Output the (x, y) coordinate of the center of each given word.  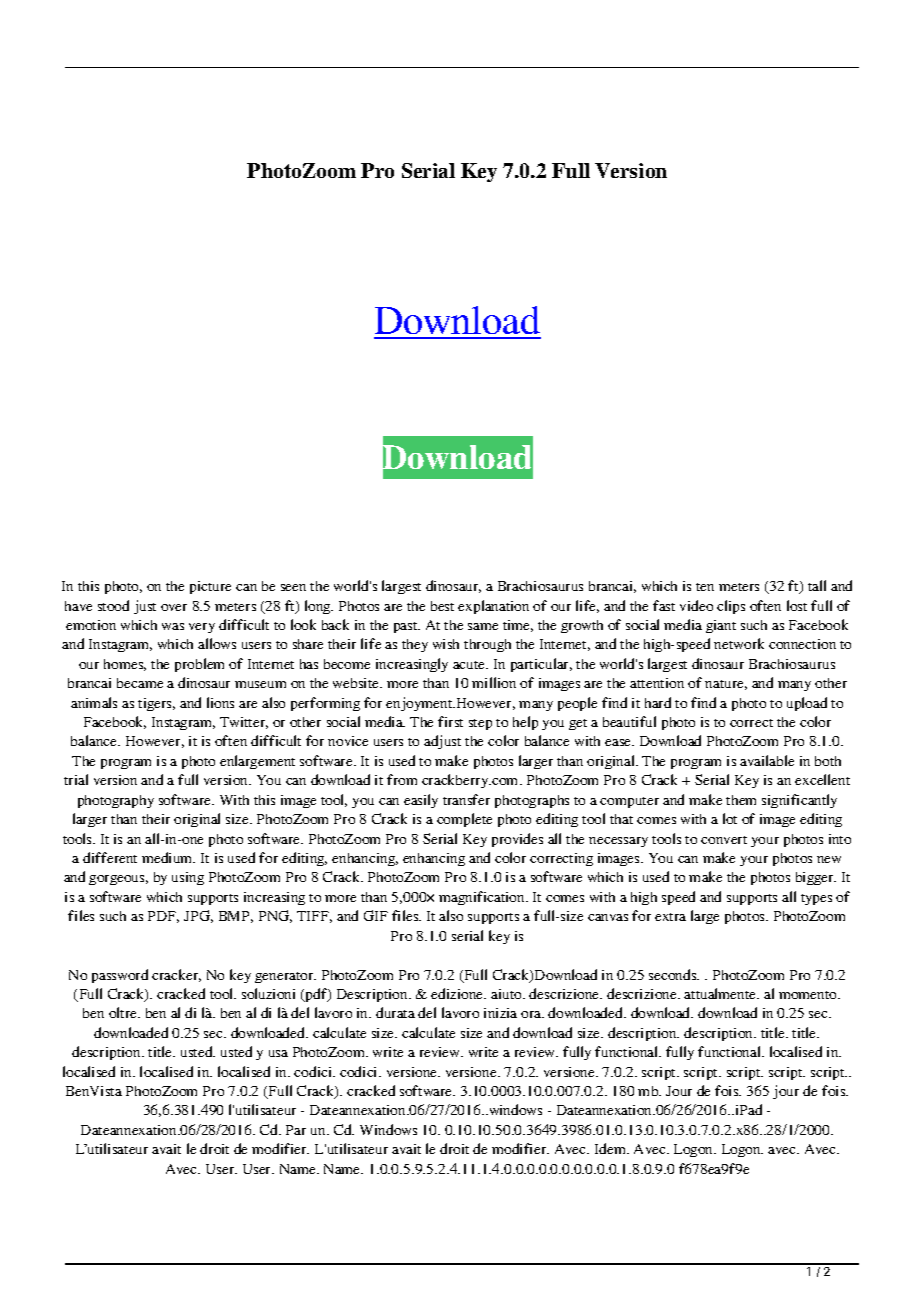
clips (731, 607)
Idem (611, 1148)
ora (532, 1014)
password (120, 976)
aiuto (507, 994)
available (767, 760)
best (442, 606)
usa (278, 1053)
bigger (816, 878)
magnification (483, 898)
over (174, 607)
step (480, 724)
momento (809, 995)
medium (168, 857)
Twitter (244, 723)
